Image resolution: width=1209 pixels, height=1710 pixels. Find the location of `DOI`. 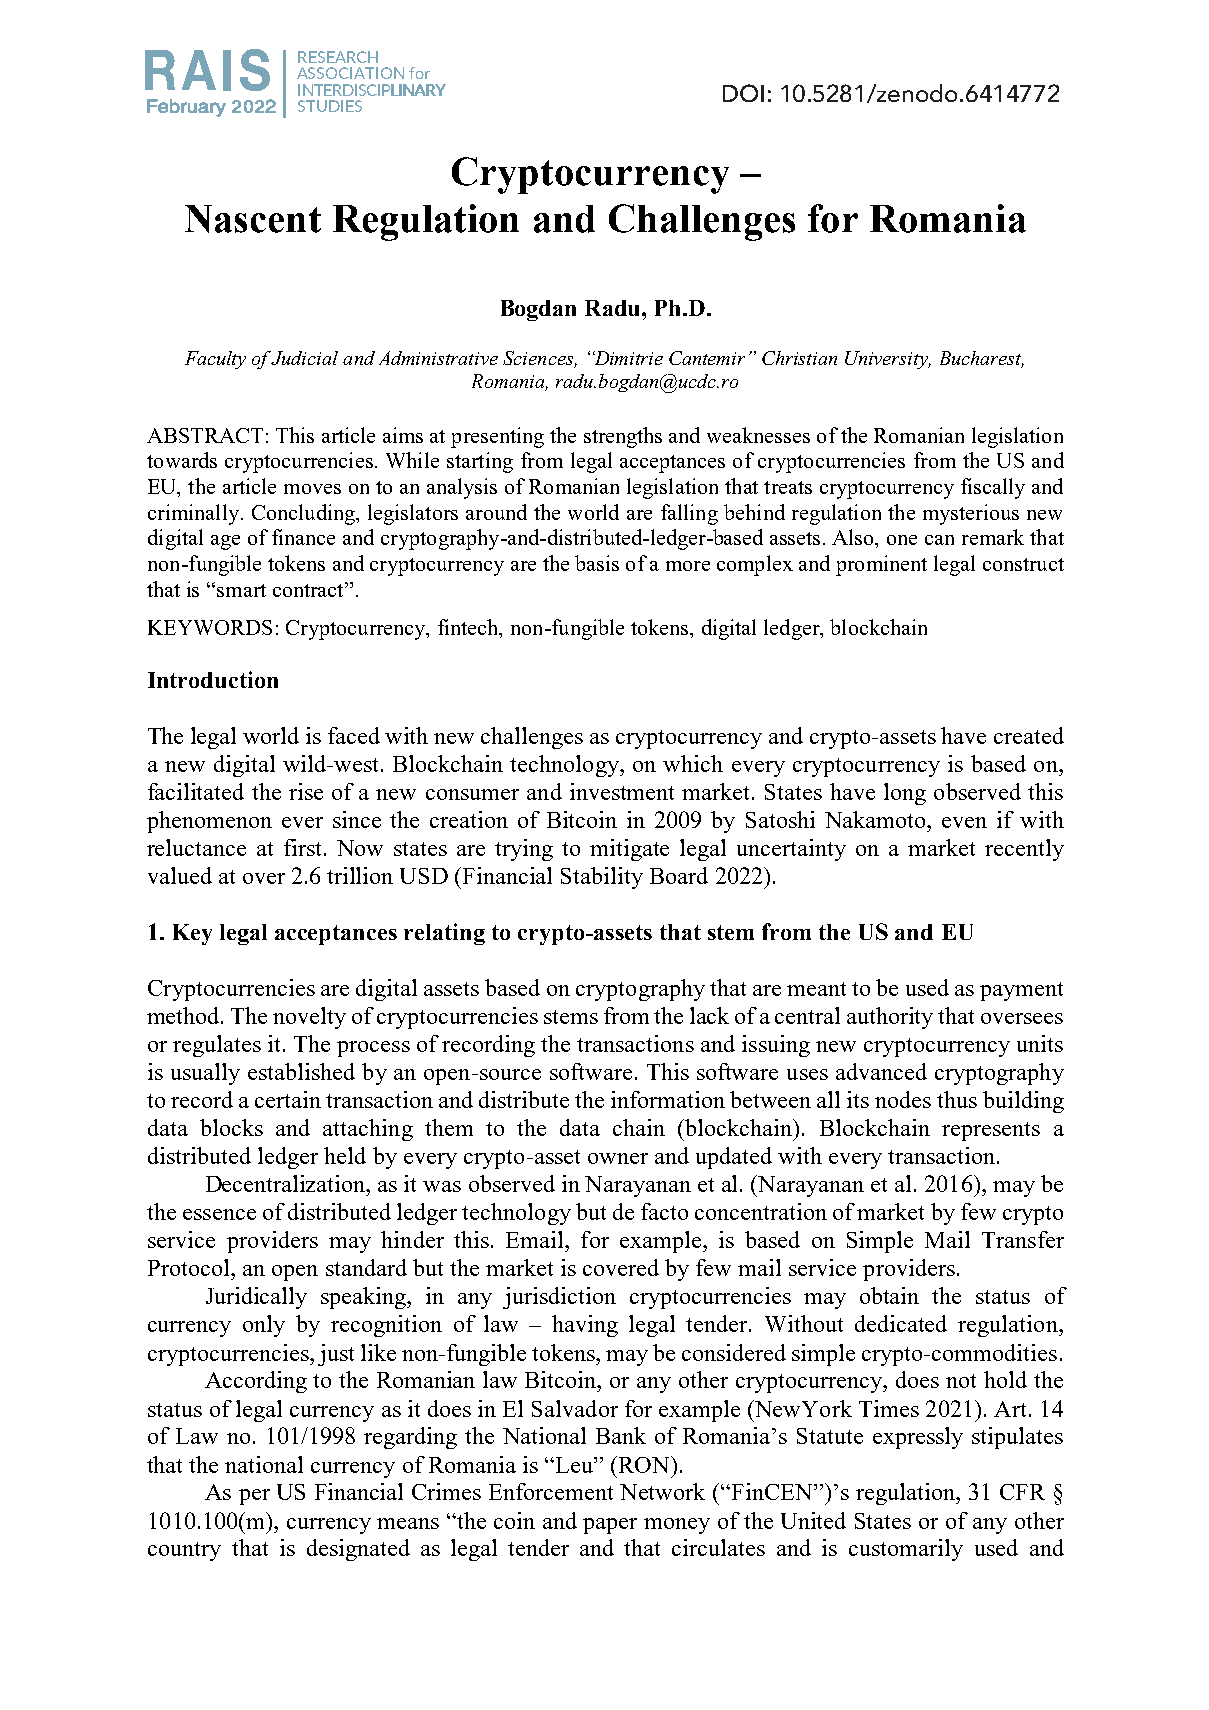

DOI is located at coordinates (743, 93).
